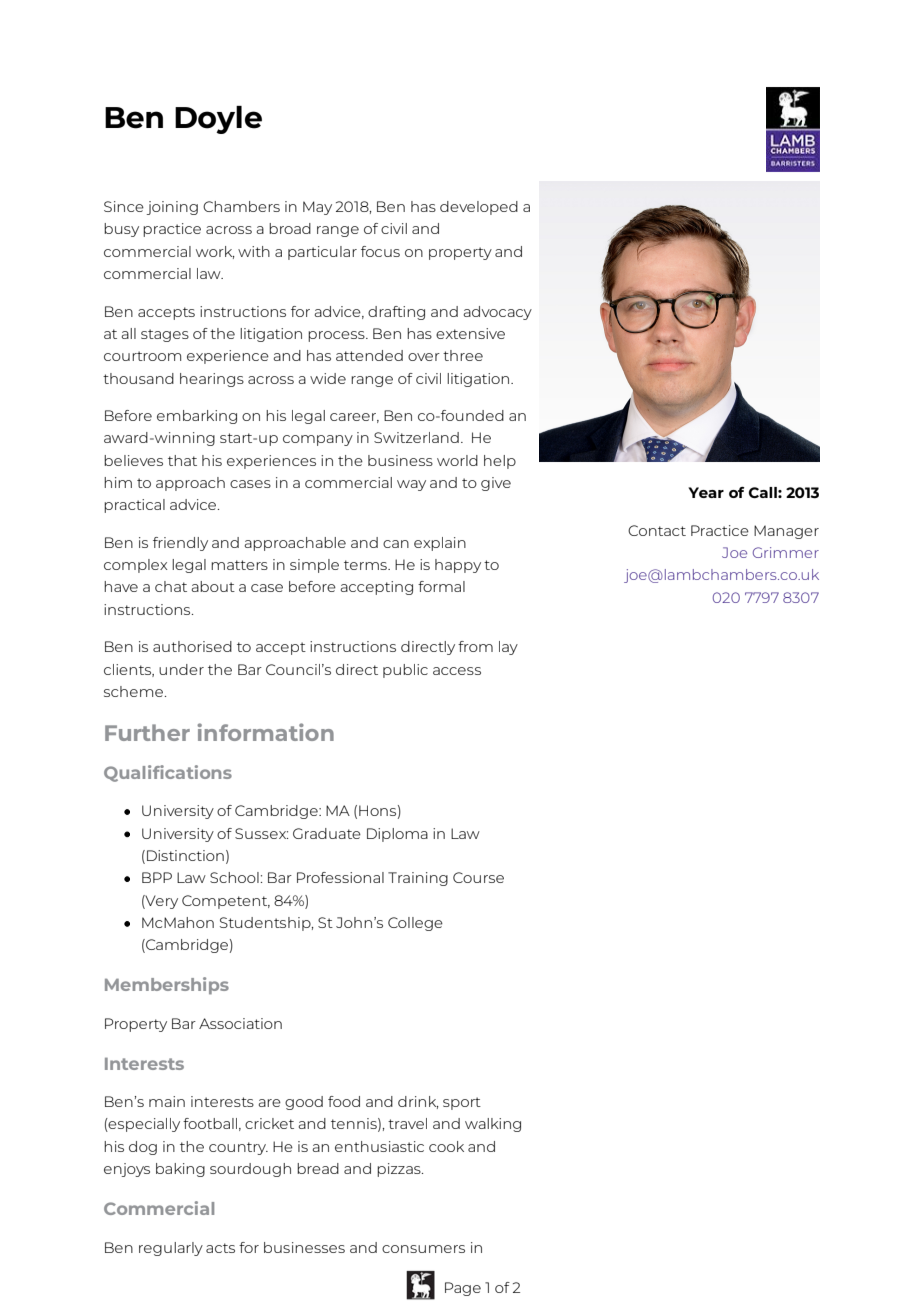  I want to click on Doyle, so click(218, 120).
